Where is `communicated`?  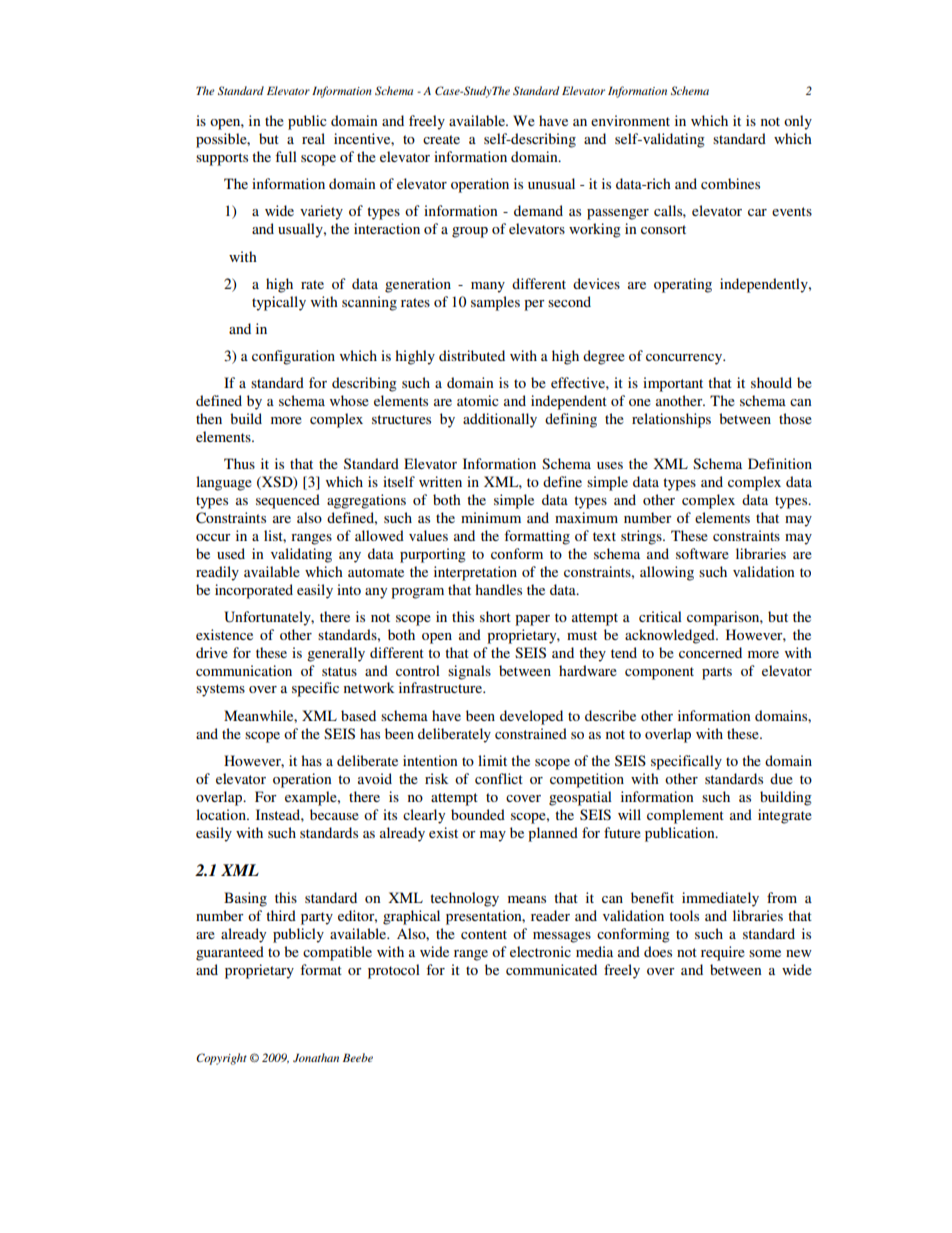
communicated is located at coordinates (551, 969).
